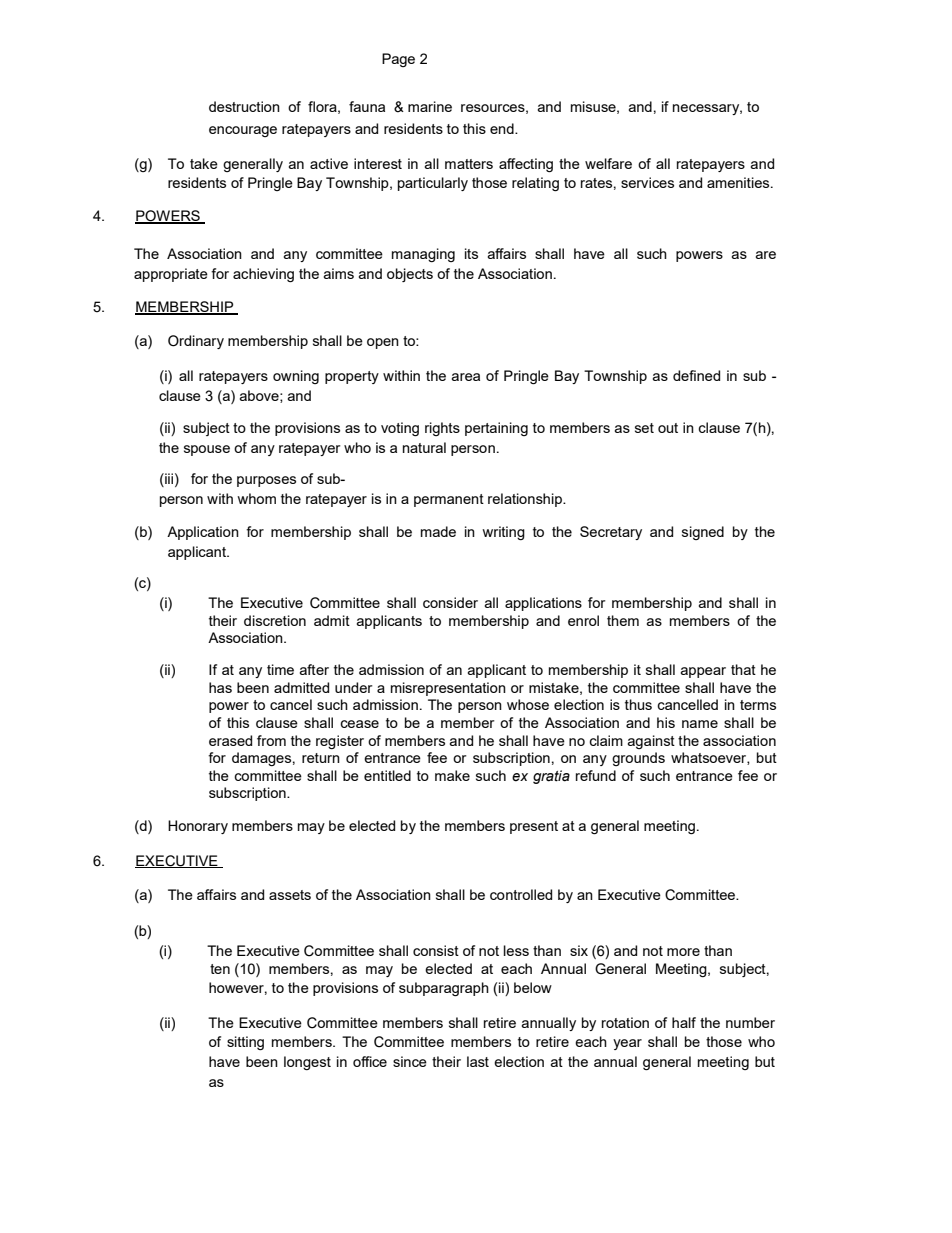 This page has height=1233, width=952. What do you see at coordinates (430, 106) in the page?
I see `marine` at bounding box center [430, 106].
